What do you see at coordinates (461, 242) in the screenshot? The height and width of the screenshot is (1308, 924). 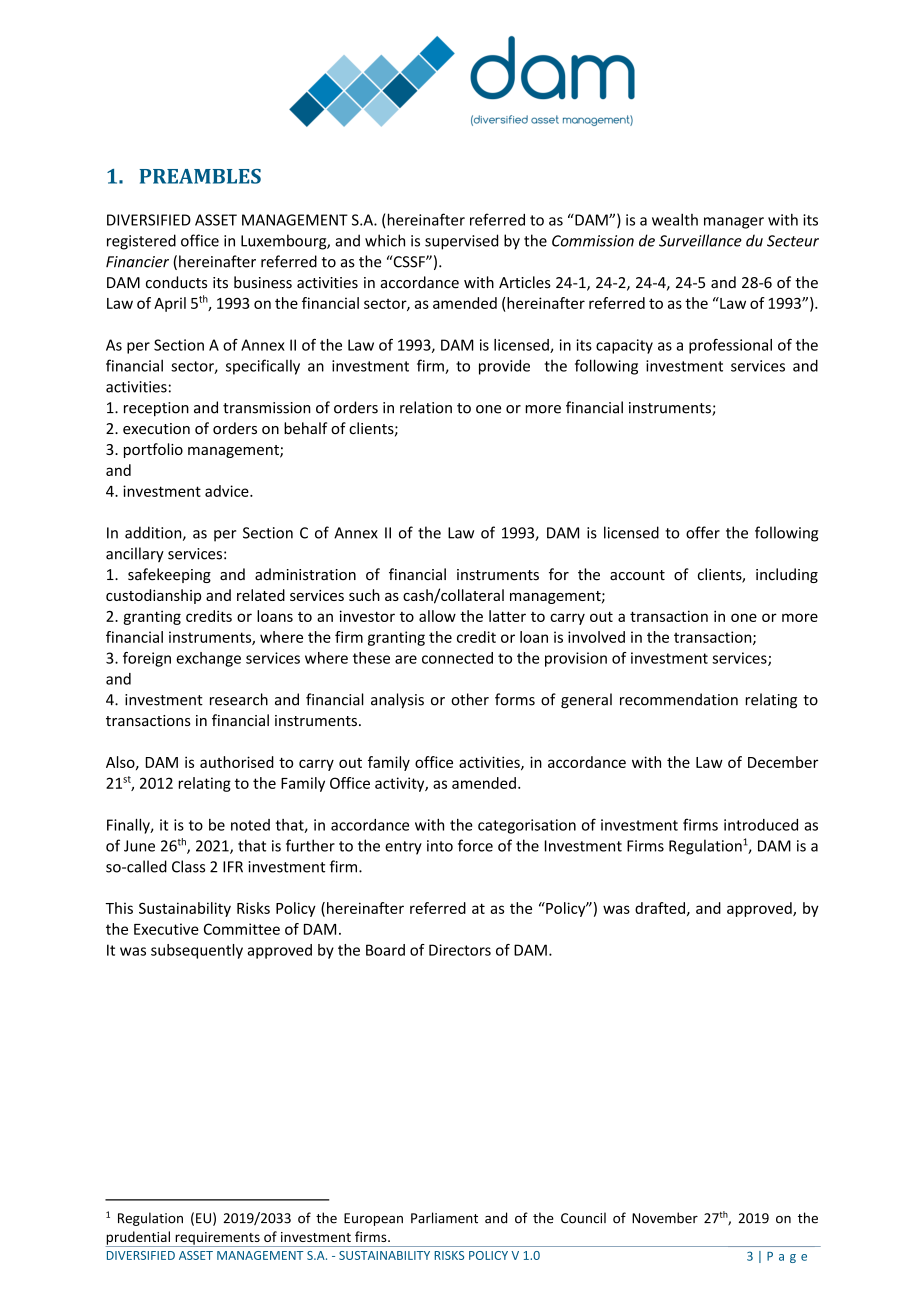 I see `supervised` at bounding box center [461, 242].
